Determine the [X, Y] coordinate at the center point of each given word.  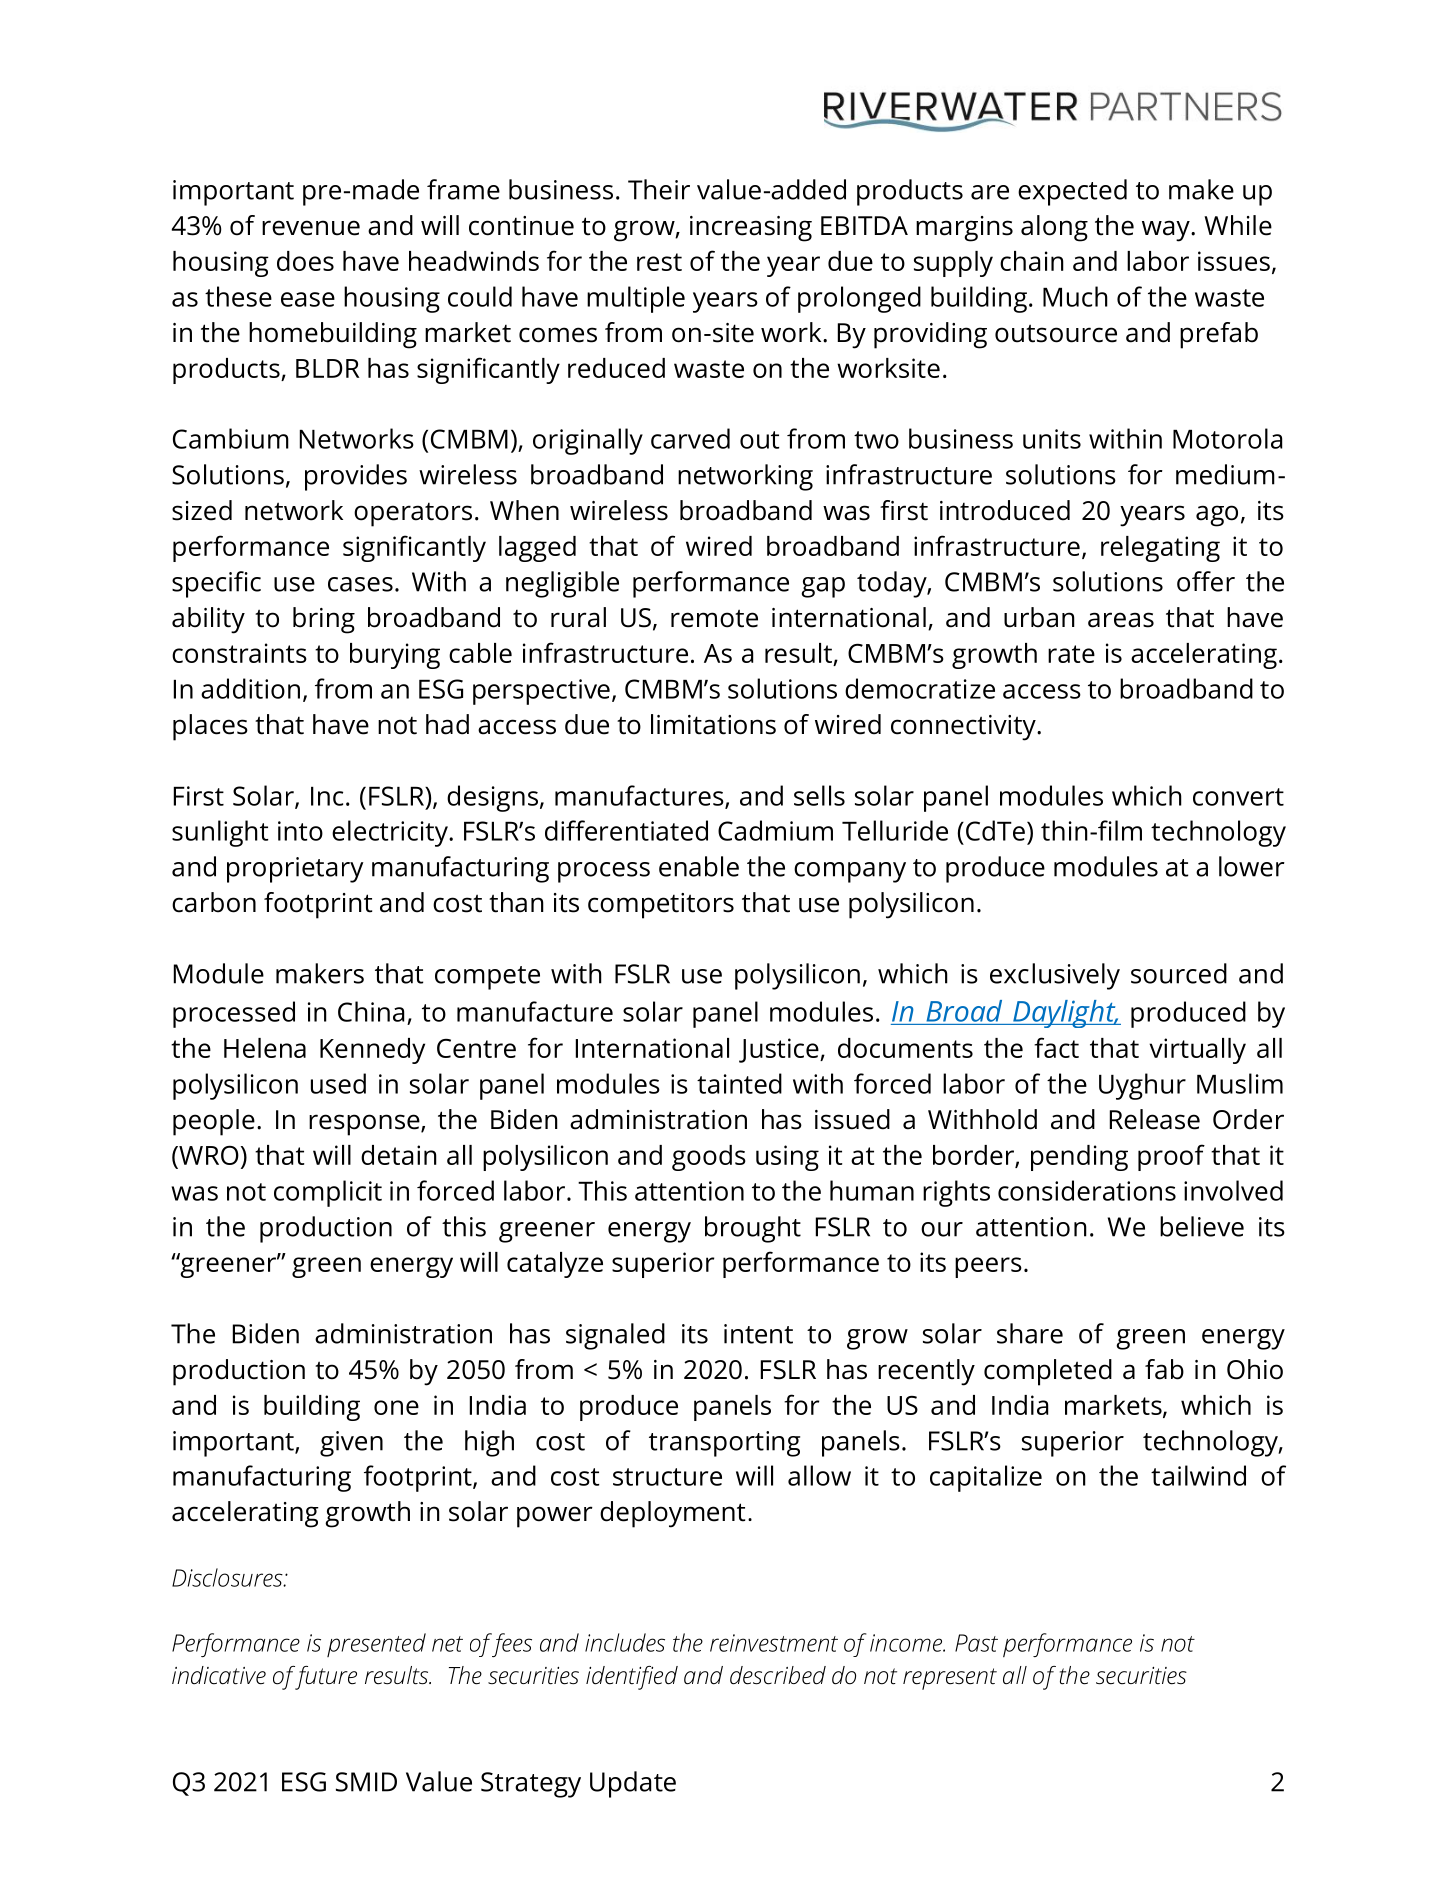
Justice [780, 1050]
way [1167, 231]
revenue [311, 228]
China [371, 1011]
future [326, 1678]
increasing [751, 229]
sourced [1179, 973]
